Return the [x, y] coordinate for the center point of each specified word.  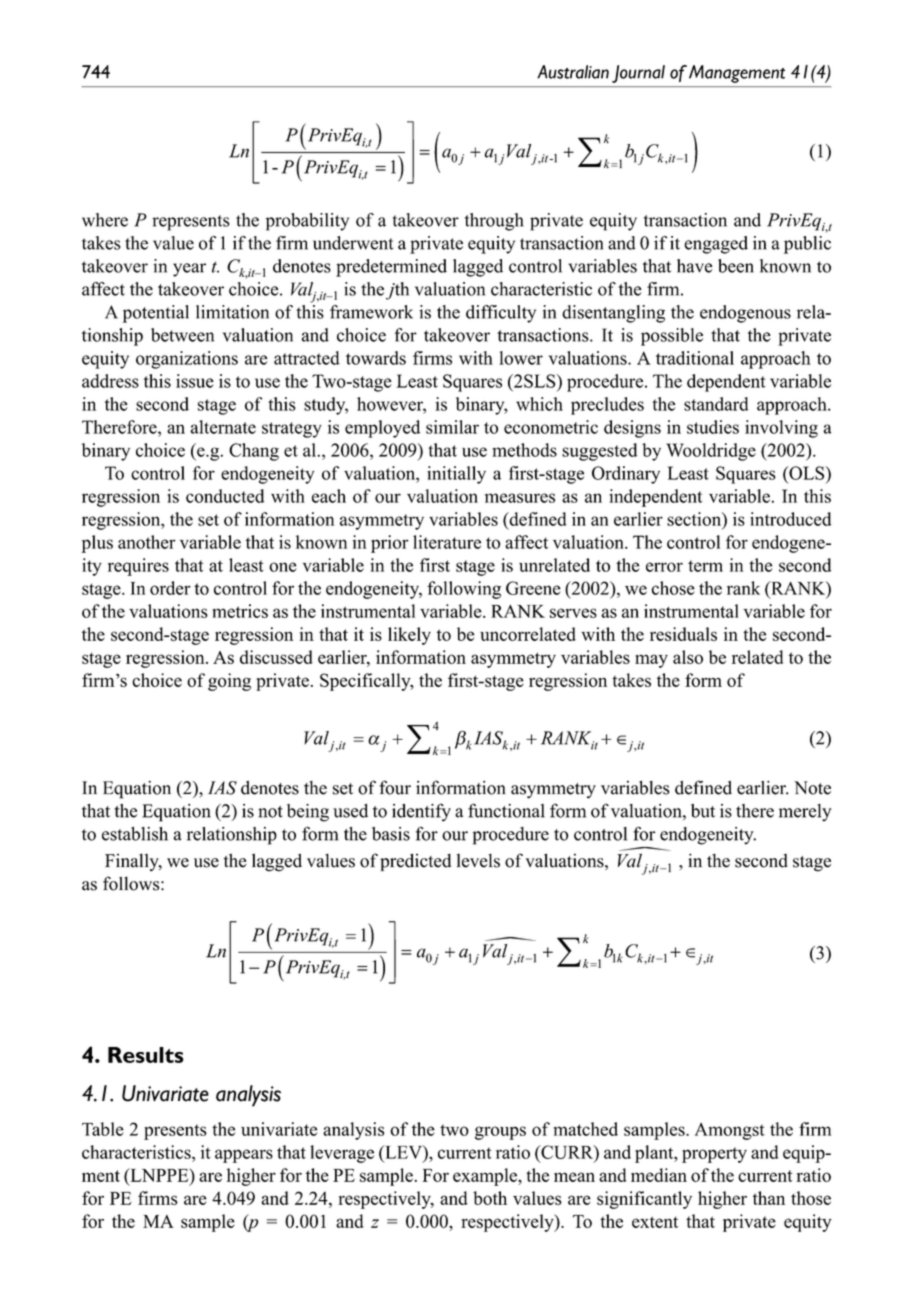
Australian [573, 72]
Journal [638, 74]
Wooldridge [711, 452]
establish [135, 834]
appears [244, 1156]
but [703, 811]
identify [421, 812]
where [105, 220]
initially [456, 475]
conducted [225, 496]
